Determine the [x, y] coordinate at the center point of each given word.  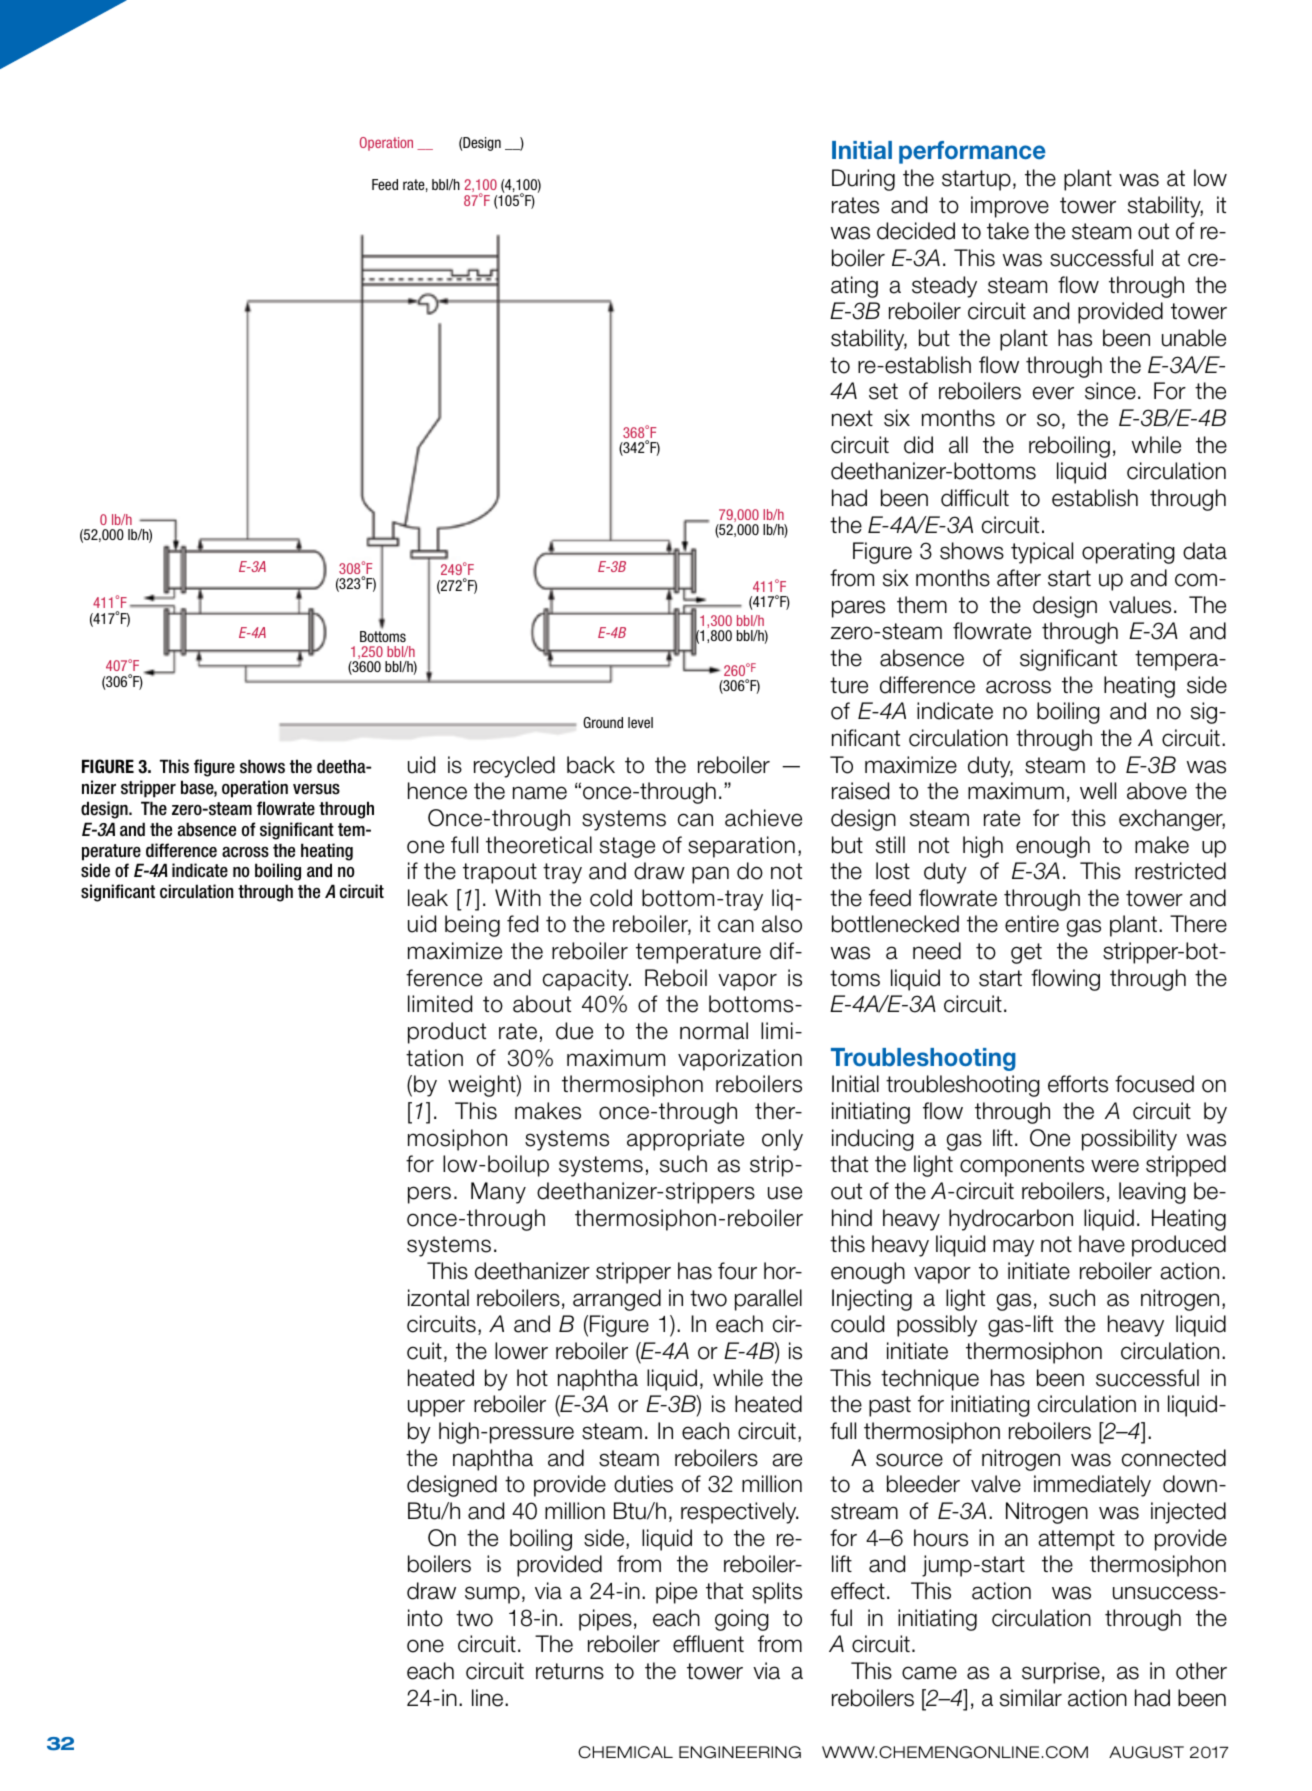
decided [916, 231]
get [1026, 953]
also [782, 924]
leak [428, 898]
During [863, 180]
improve [1010, 207]
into [425, 1618]
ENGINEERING [740, 1752]
